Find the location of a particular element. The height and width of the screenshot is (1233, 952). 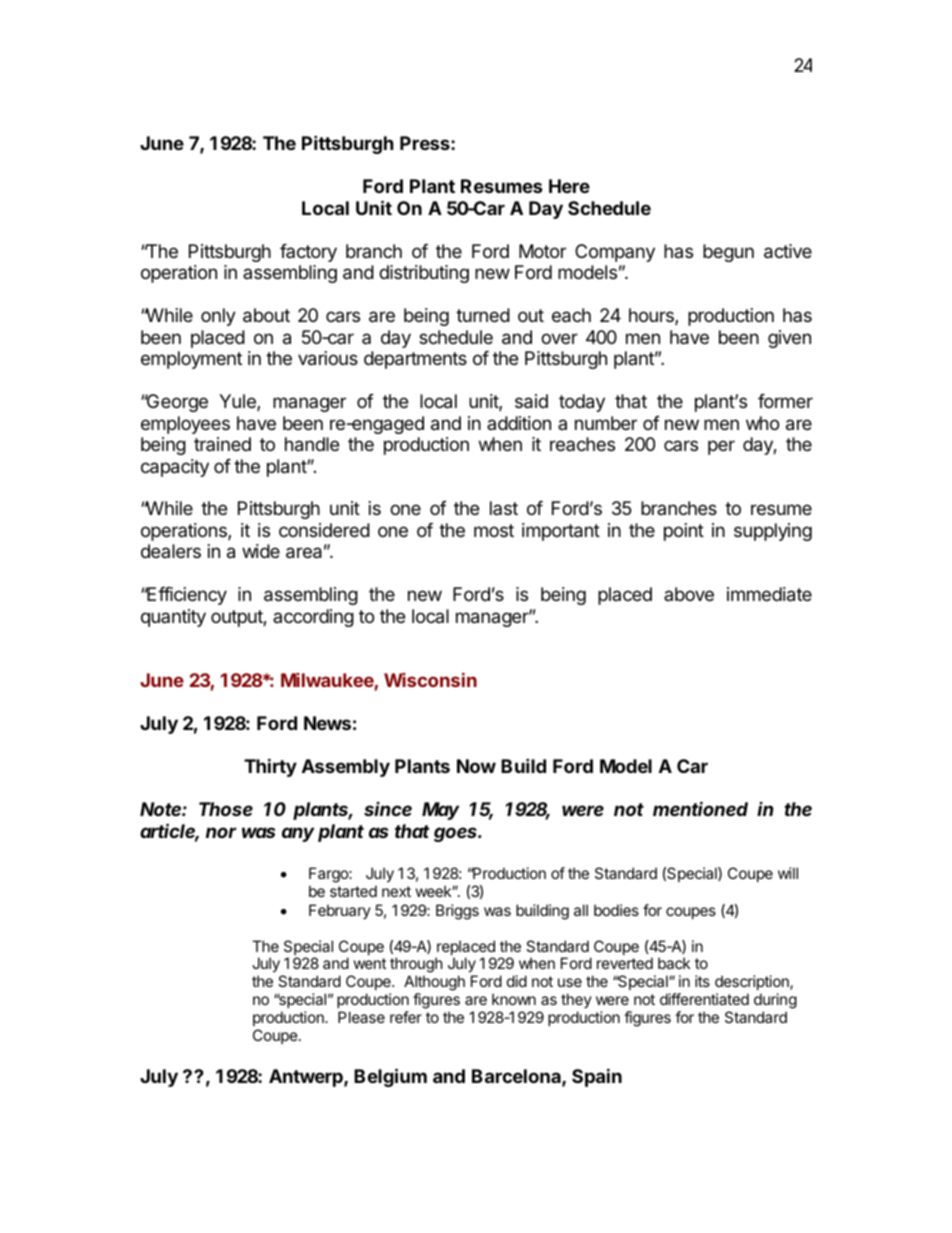

point is located at coordinates (684, 532).
